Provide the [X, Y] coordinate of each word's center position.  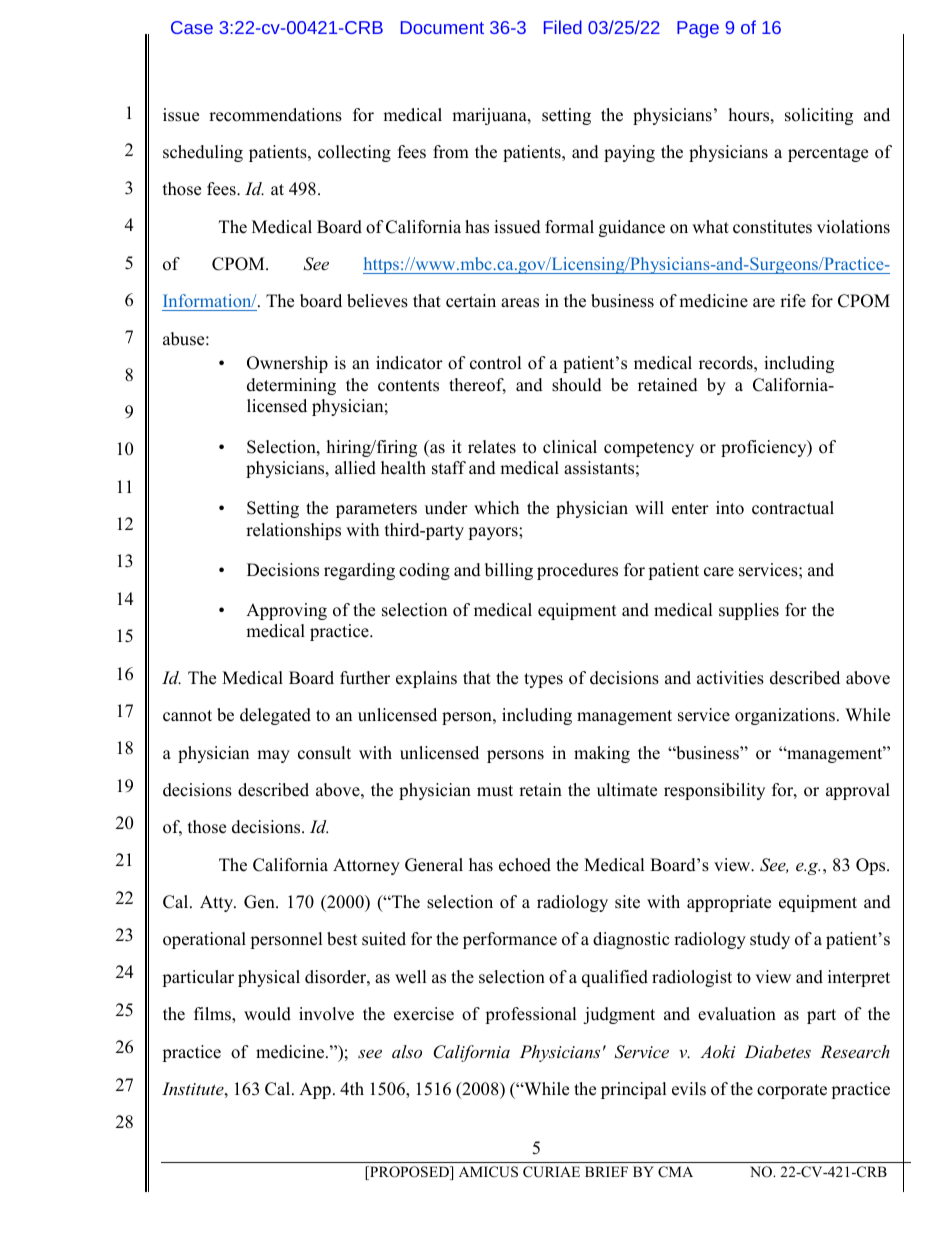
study [770, 940]
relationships [293, 531]
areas [520, 303]
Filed [563, 27]
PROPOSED [409, 1173]
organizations [785, 716]
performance [510, 940]
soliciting [819, 116]
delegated [275, 716]
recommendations [275, 115]
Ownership [287, 364]
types [543, 680]
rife [793, 301]
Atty [218, 903]
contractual [793, 508]
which [496, 508]
